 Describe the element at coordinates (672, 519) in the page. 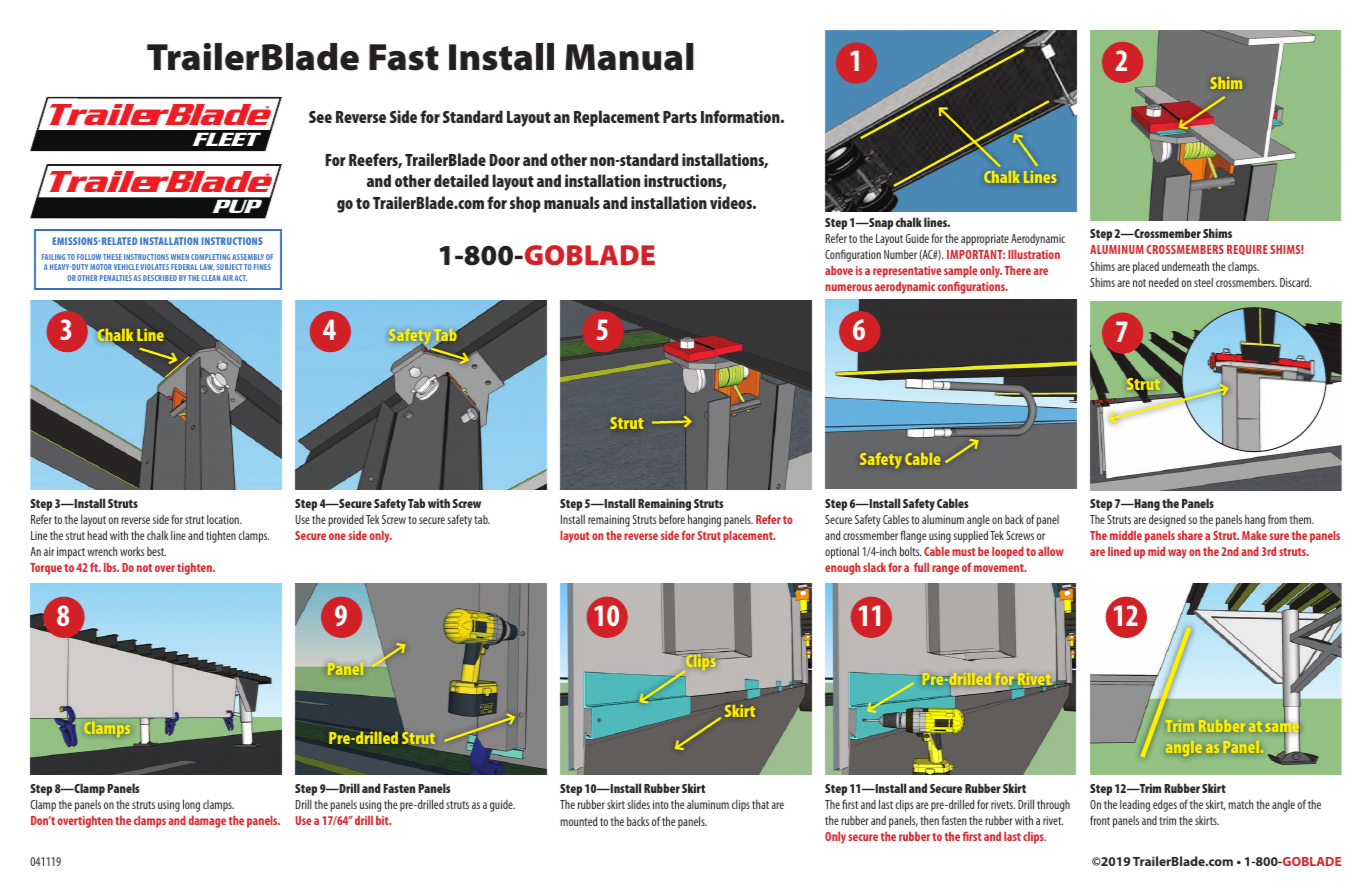

I see `before` at that location.
